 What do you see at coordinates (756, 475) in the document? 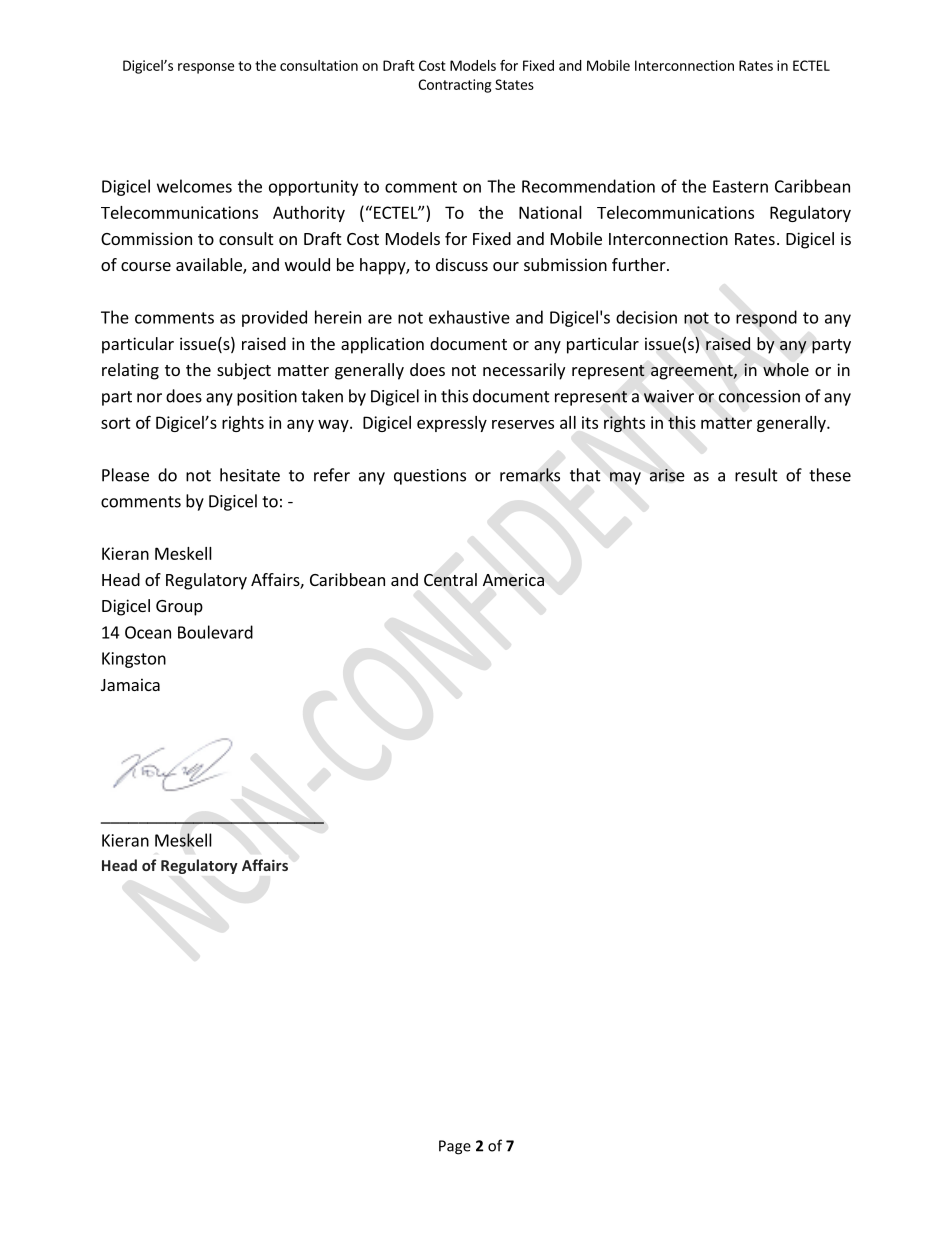
I see `result` at bounding box center [756, 475].
